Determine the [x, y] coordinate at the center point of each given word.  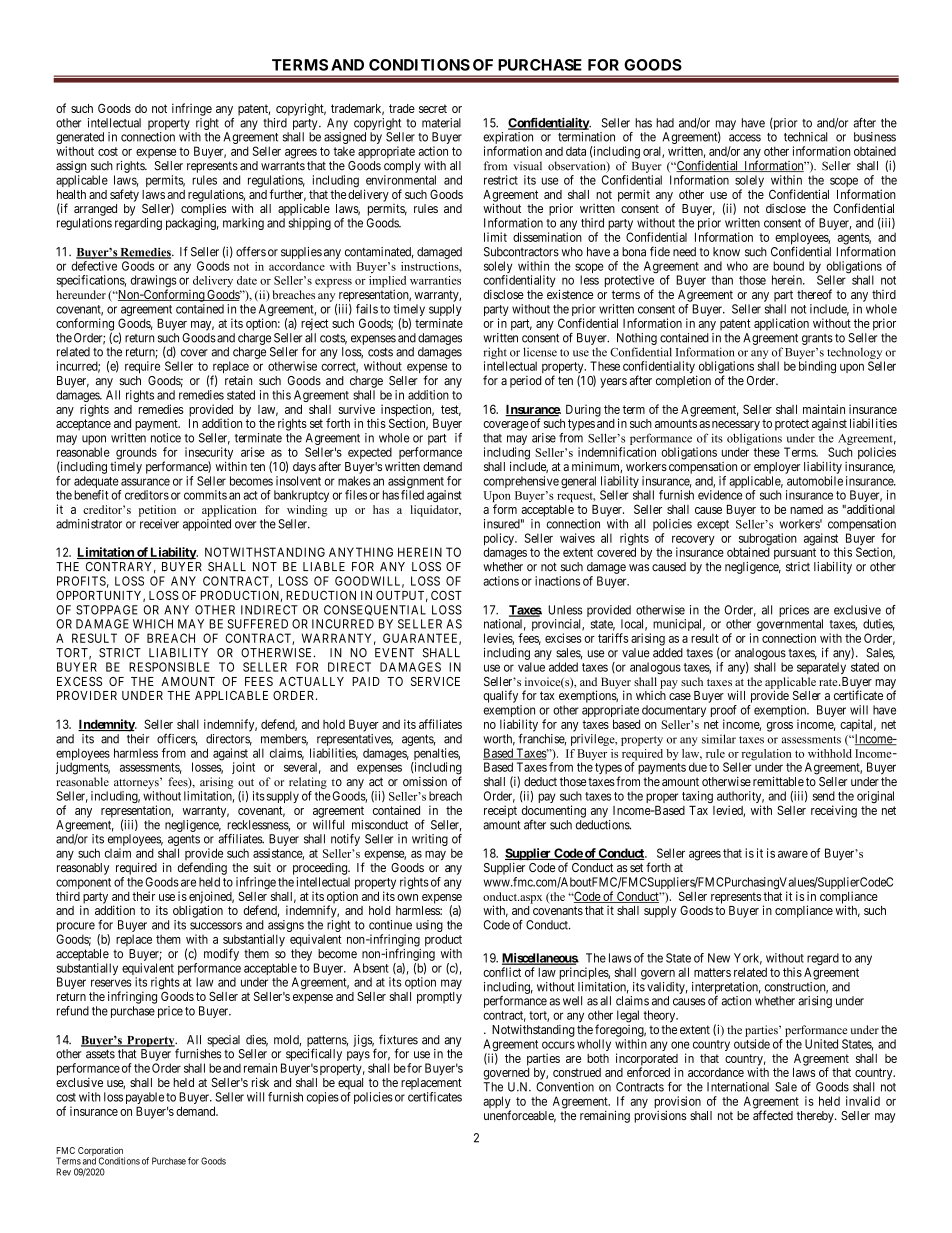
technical [806, 137]
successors [216, 926]
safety [124, 195]
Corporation [101, 1152]
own [407, 897]
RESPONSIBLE [169, 667]
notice [166, 438]
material [441, 123]
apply [497, 1103]
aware [793, 854]
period [525, 382]
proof [724, 712]
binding [817, 367]
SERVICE [435, 681]
